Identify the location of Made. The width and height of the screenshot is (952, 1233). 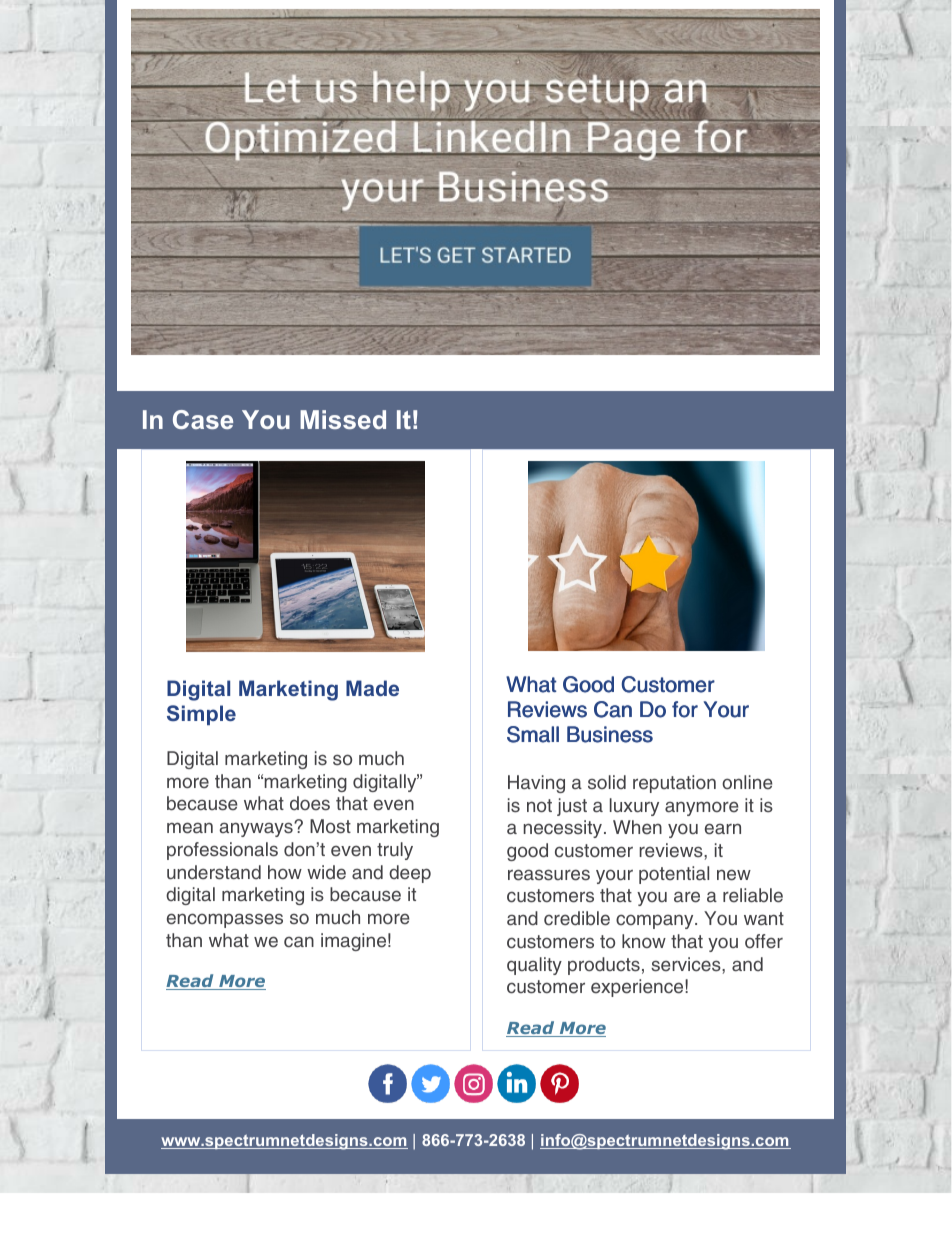
(372, 688).
